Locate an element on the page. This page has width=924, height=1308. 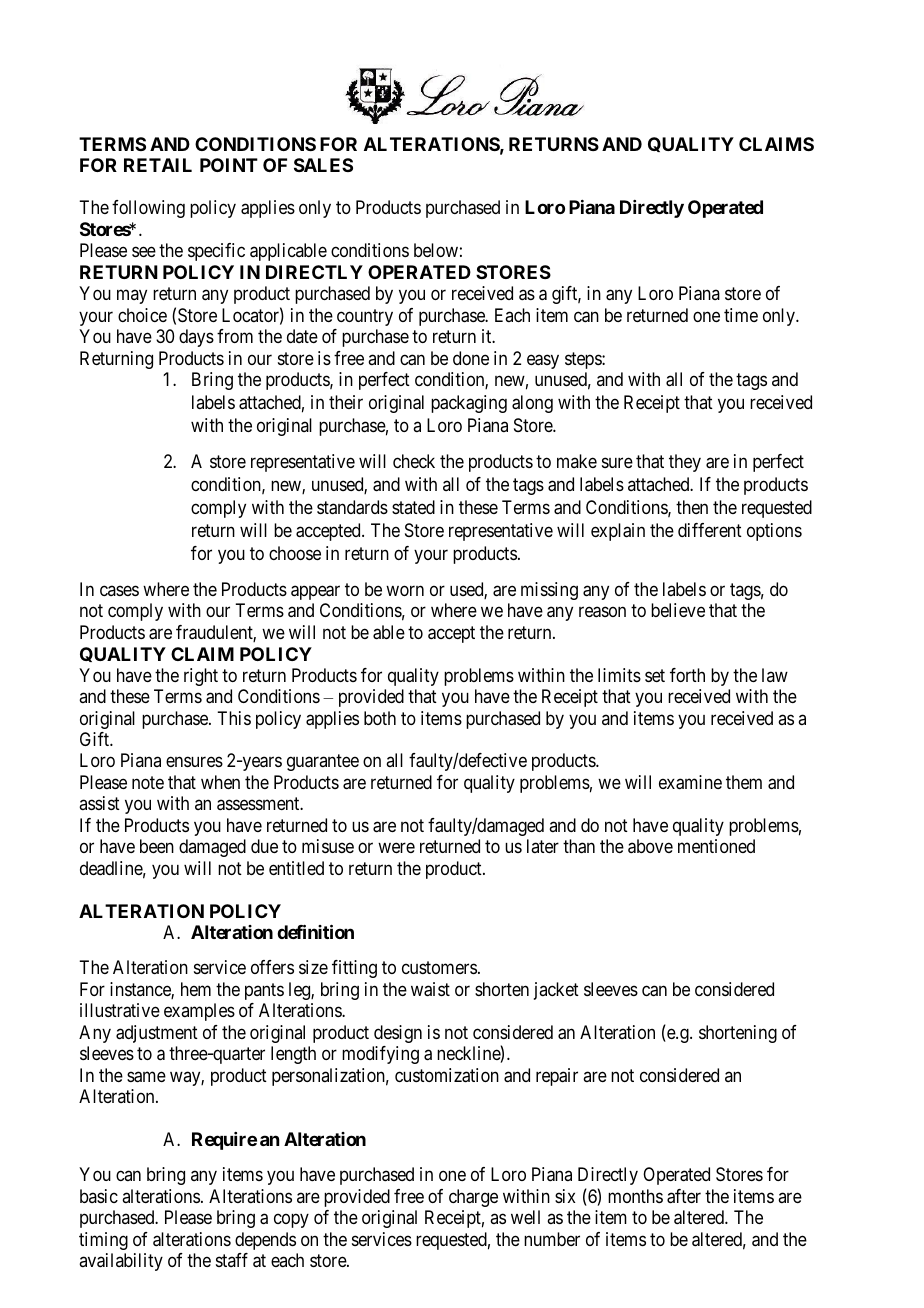
forth is located at coordinates (687, 675).
